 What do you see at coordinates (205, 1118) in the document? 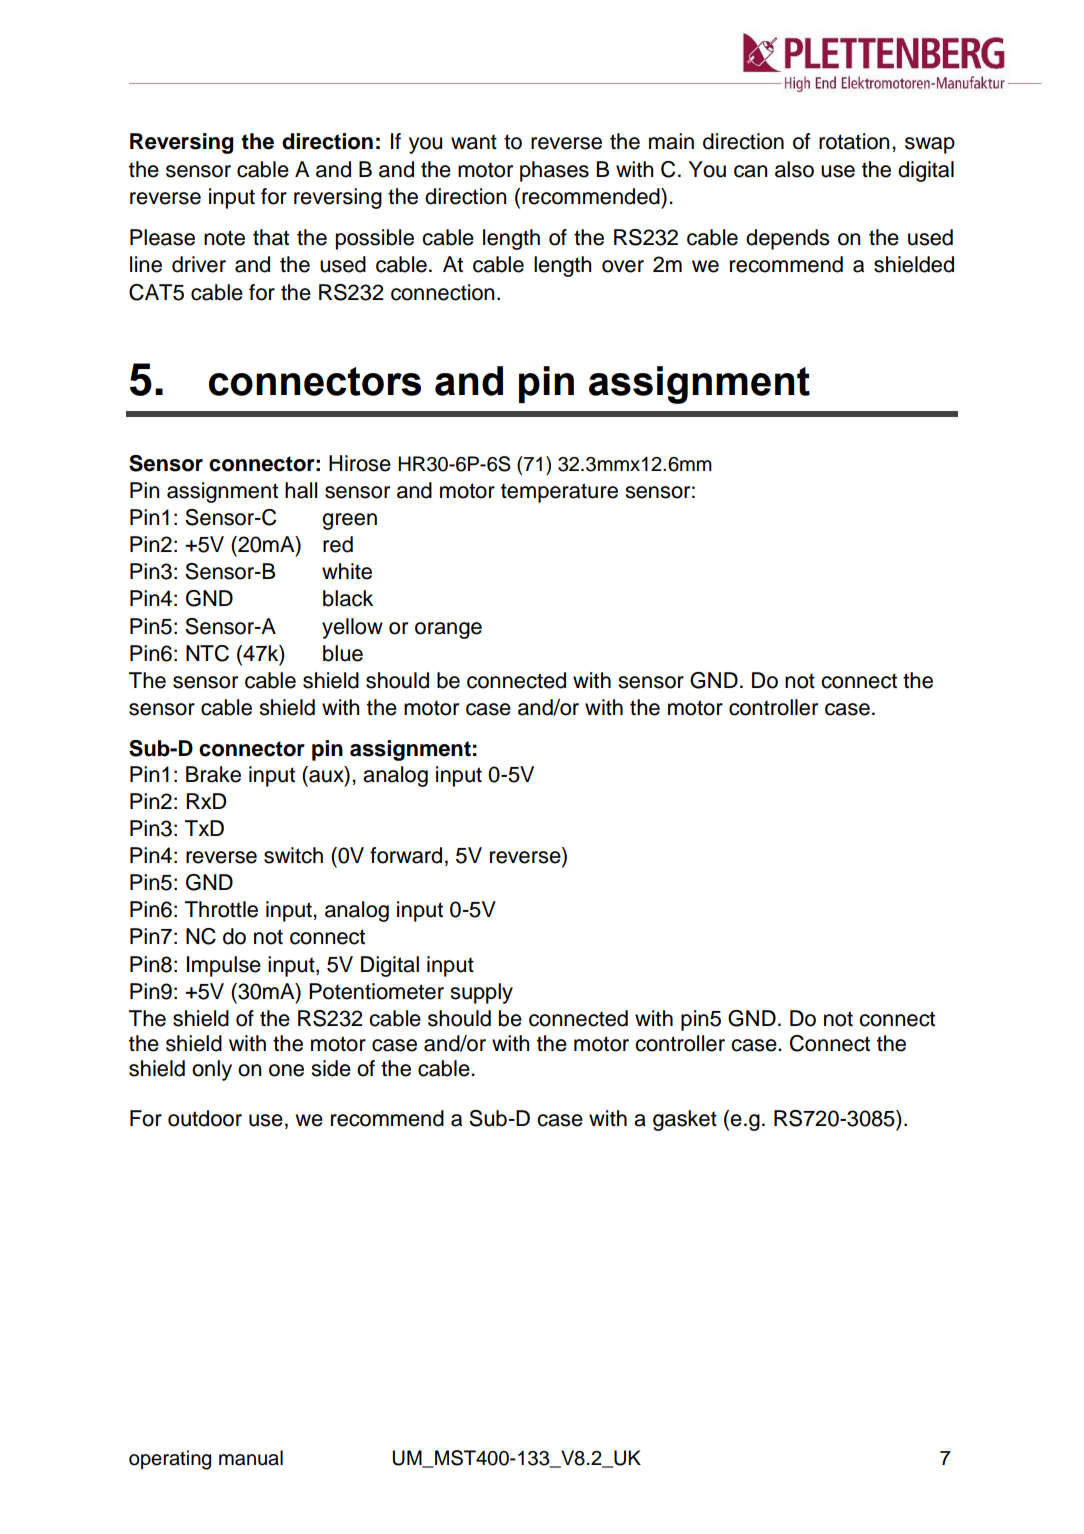
I see `outdoor` at bounding box center [205, 1118].
